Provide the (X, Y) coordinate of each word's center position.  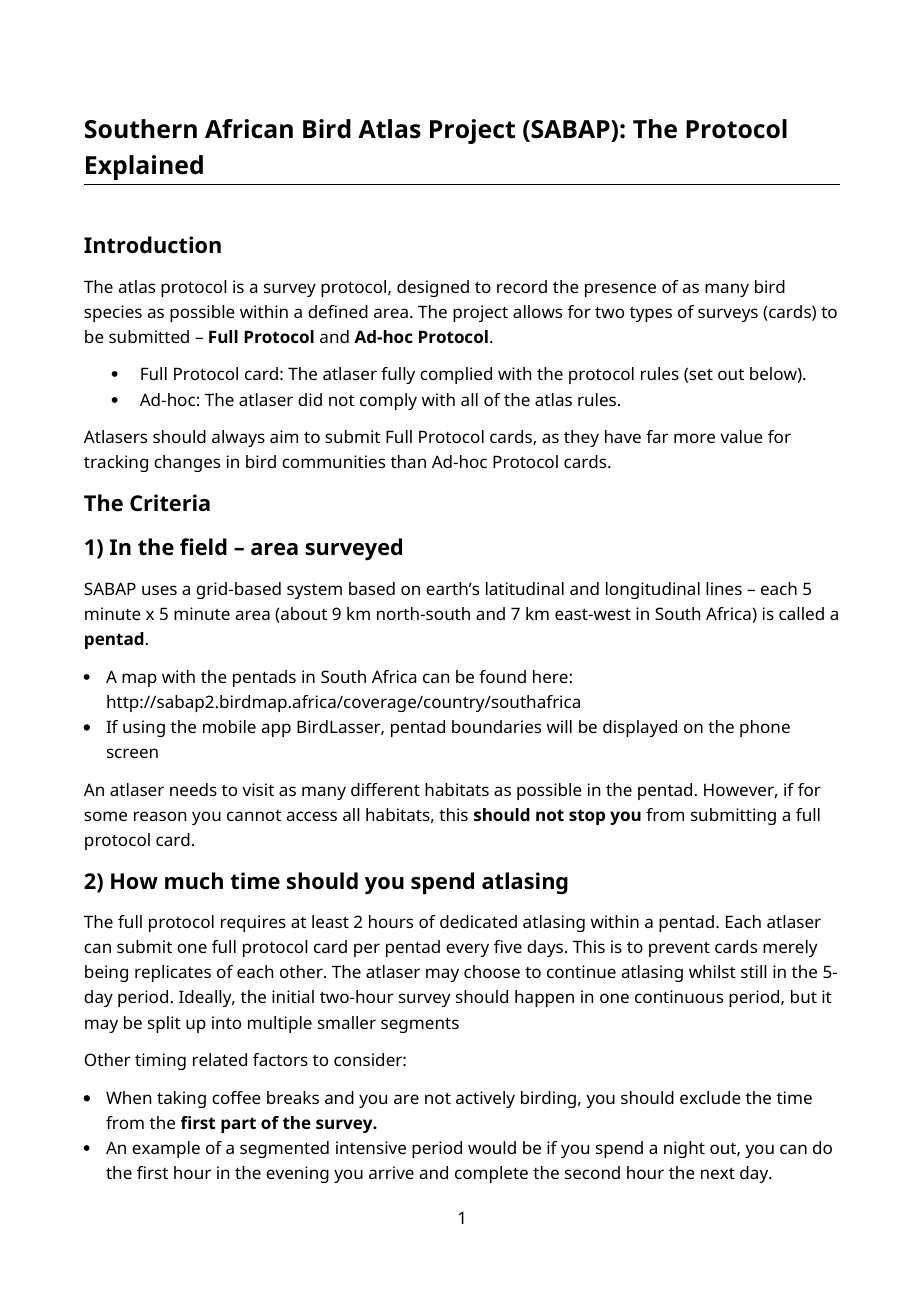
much (194, 881)
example (166, 1149)
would (492, 1147)
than (408, 461)
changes (187, 463)
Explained (144, 167)
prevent (679, 949)
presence (620, 290)
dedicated (478, 921)
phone (765, 728)
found (502, 676)
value (741, 436)
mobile (229, 726)
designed (433, 288)
